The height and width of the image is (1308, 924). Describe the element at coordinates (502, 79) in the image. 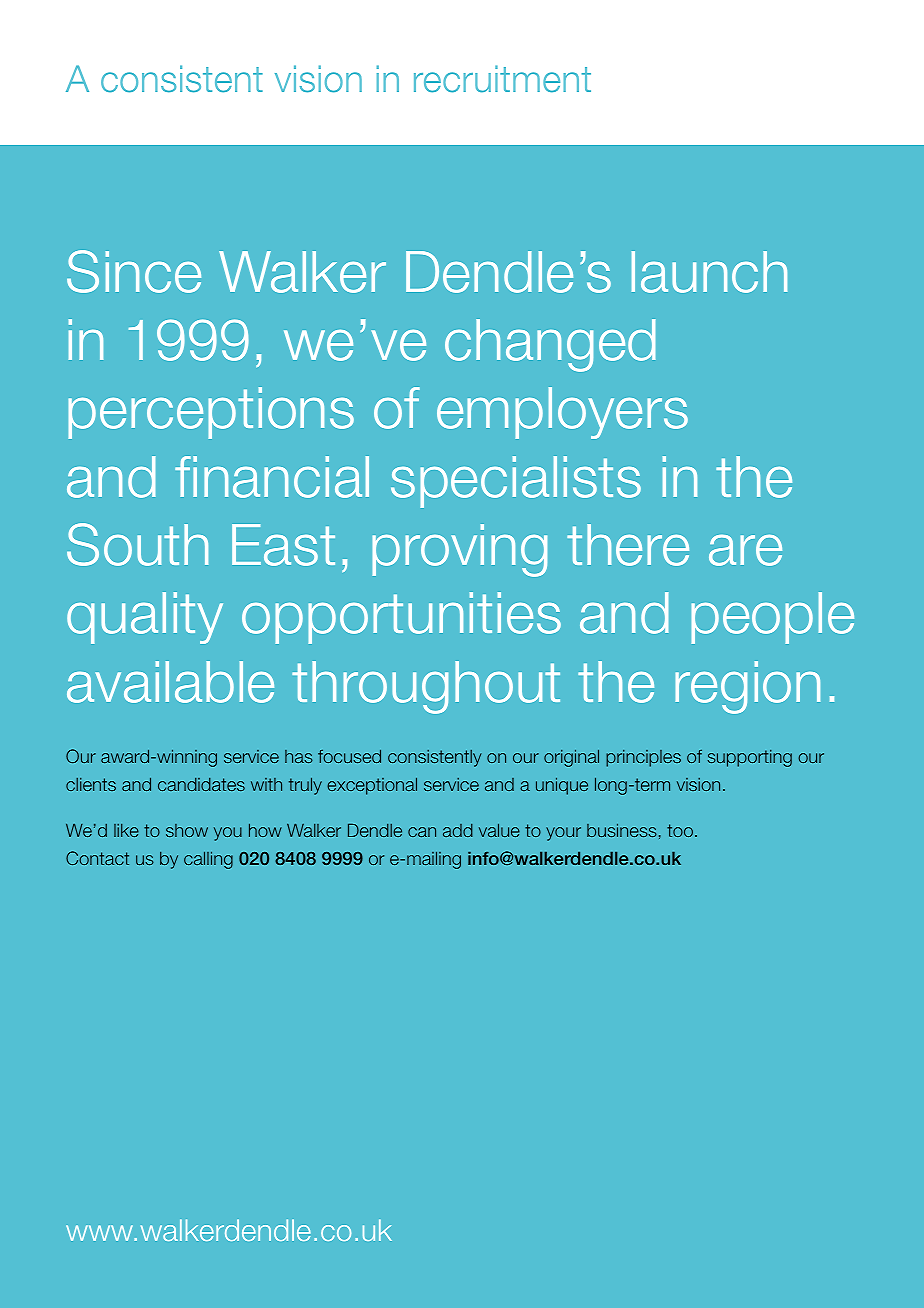

I see `recruitment` at that location.
